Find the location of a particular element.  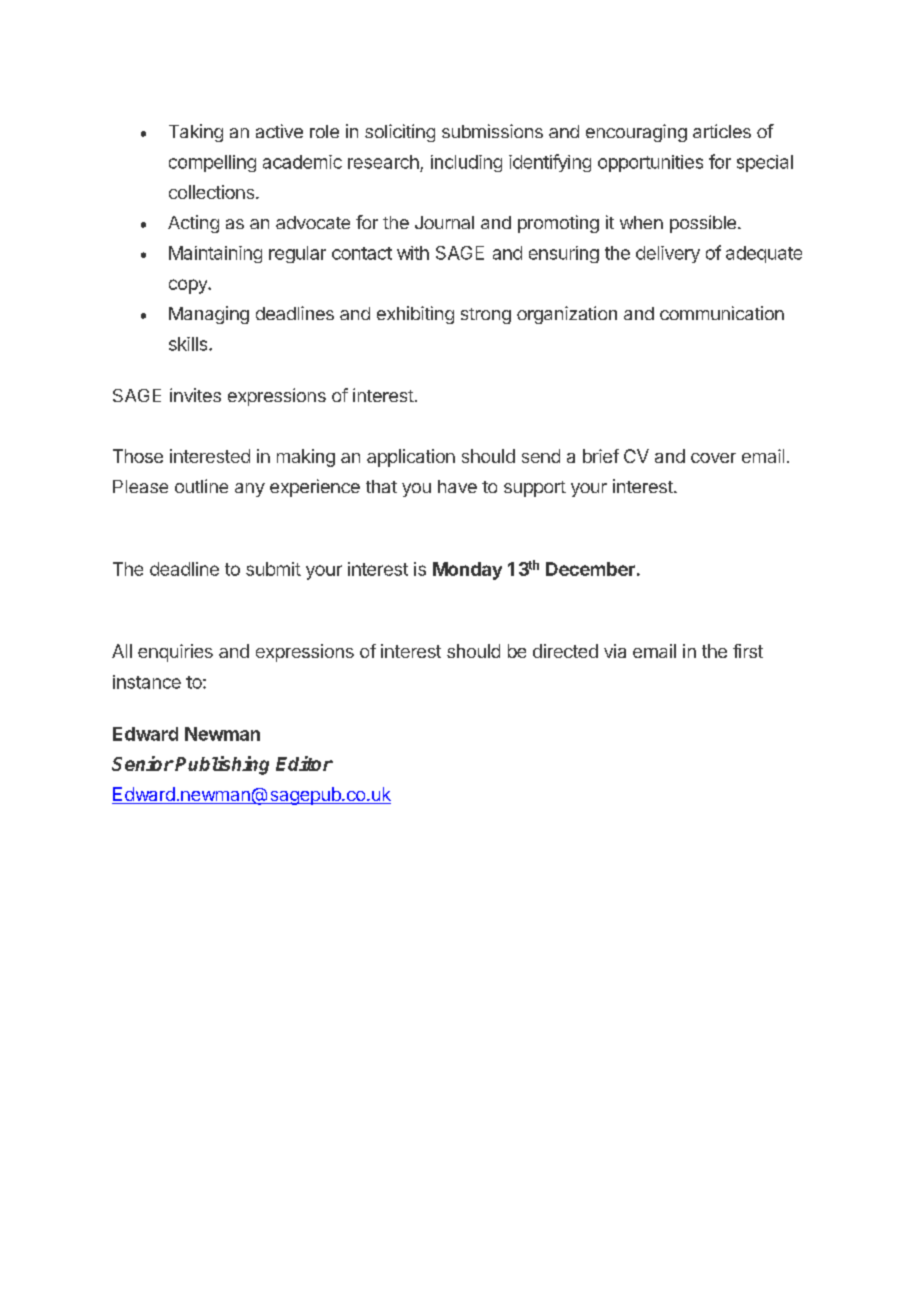

opportunities is located at coordinates (650, 163).
